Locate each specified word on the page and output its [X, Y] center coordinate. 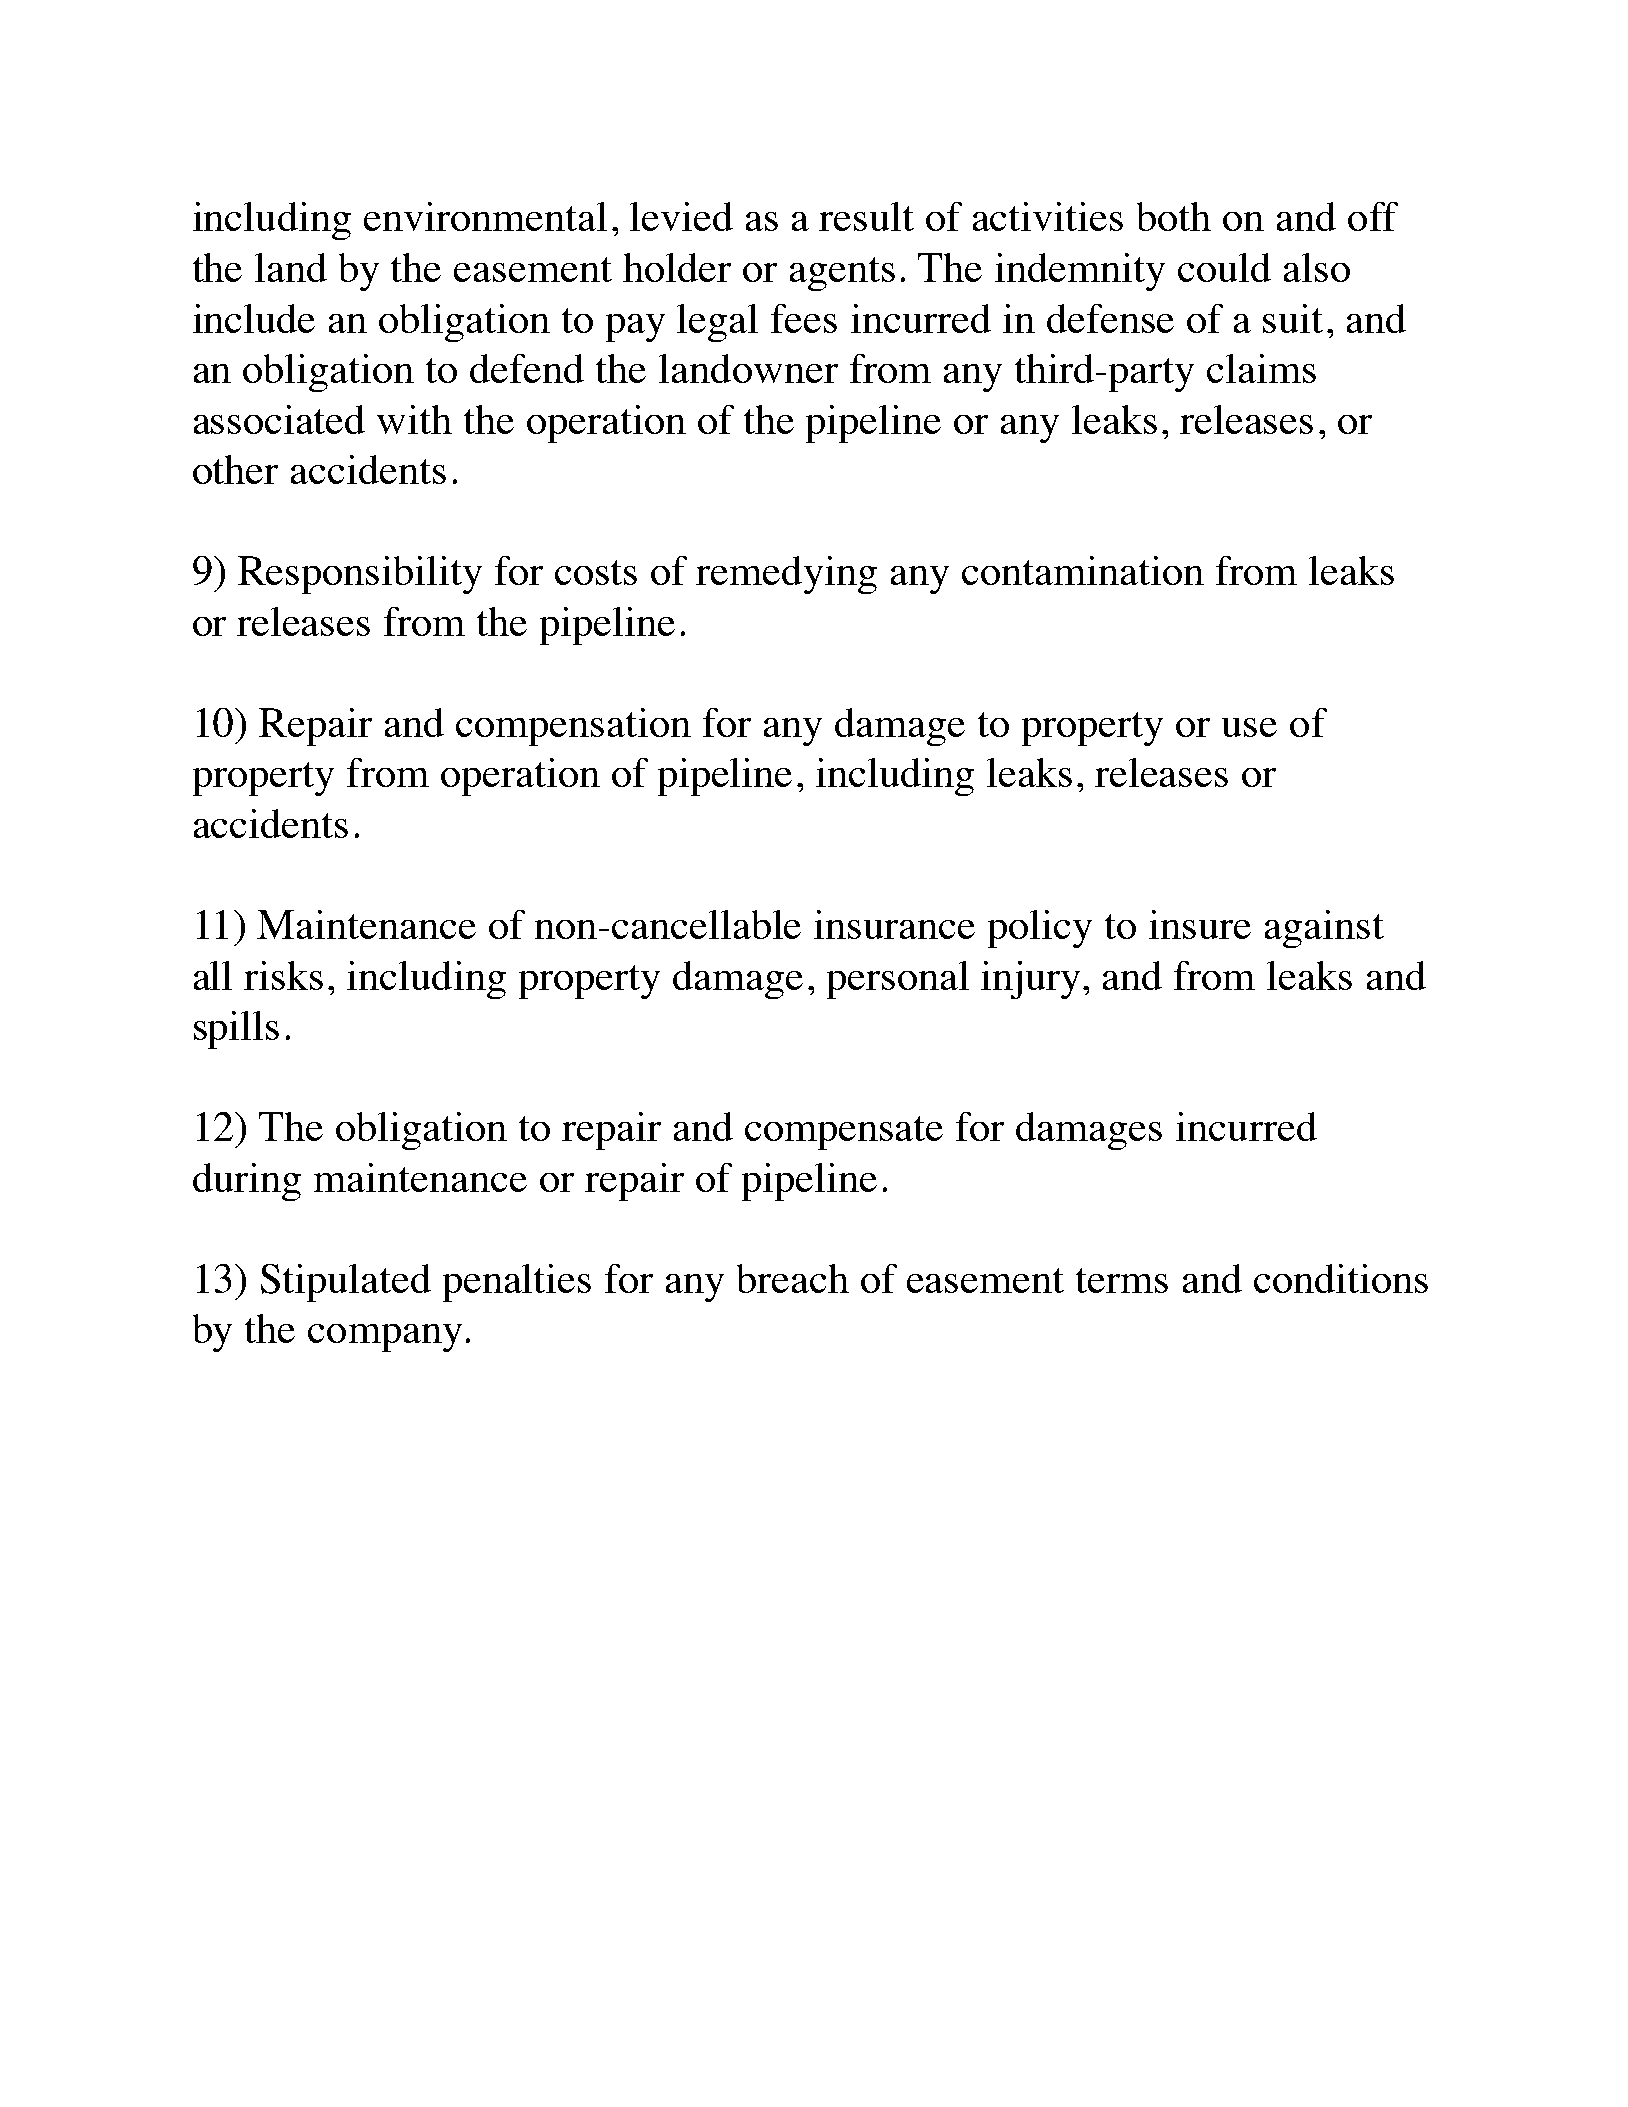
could [1224, 267]
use [1249, 727]
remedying [786, 575]
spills [236, 1030]
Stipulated [346, 1283]
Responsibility [360, 575]
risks [283, 975]
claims [1261, 368]
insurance [894, 924]
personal [898, 980]
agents [842, 274]
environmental [485, 216]
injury [1032, 980]
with [414, 419]
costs [596, 572]
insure [1200, 924]
